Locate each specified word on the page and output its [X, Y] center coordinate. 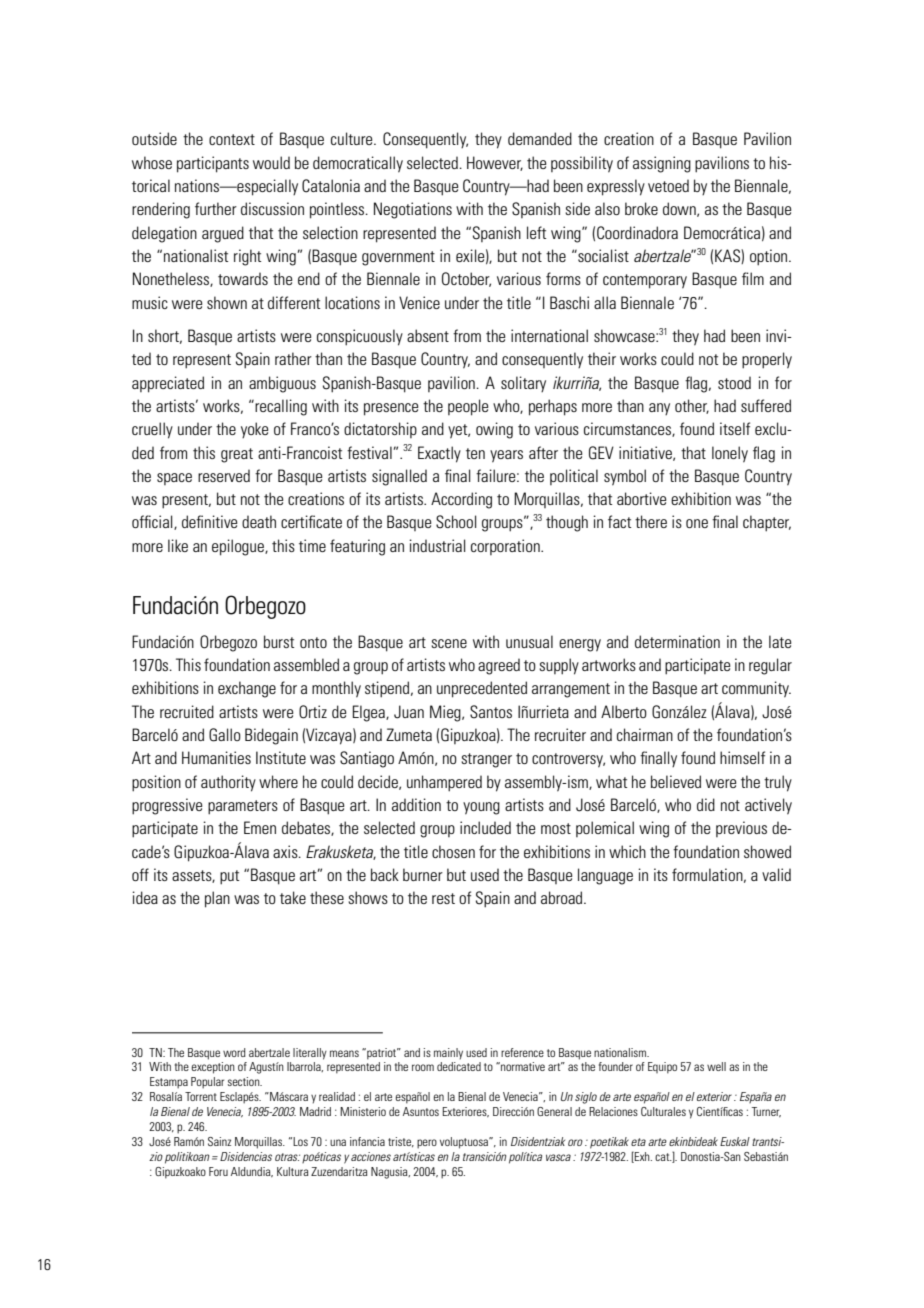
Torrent [201, 1096]
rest [443, 898]
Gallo [225, 735]
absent [428, 335]
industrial [438, 545]
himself [742, 757]
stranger [486, 760]
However [495, 163]
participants [213, 164]
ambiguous [282, 384]
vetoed [668, 185]
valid [776, 874]
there [651, 521]
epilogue [239, 547]
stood [734, 382]
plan [217, 899]
